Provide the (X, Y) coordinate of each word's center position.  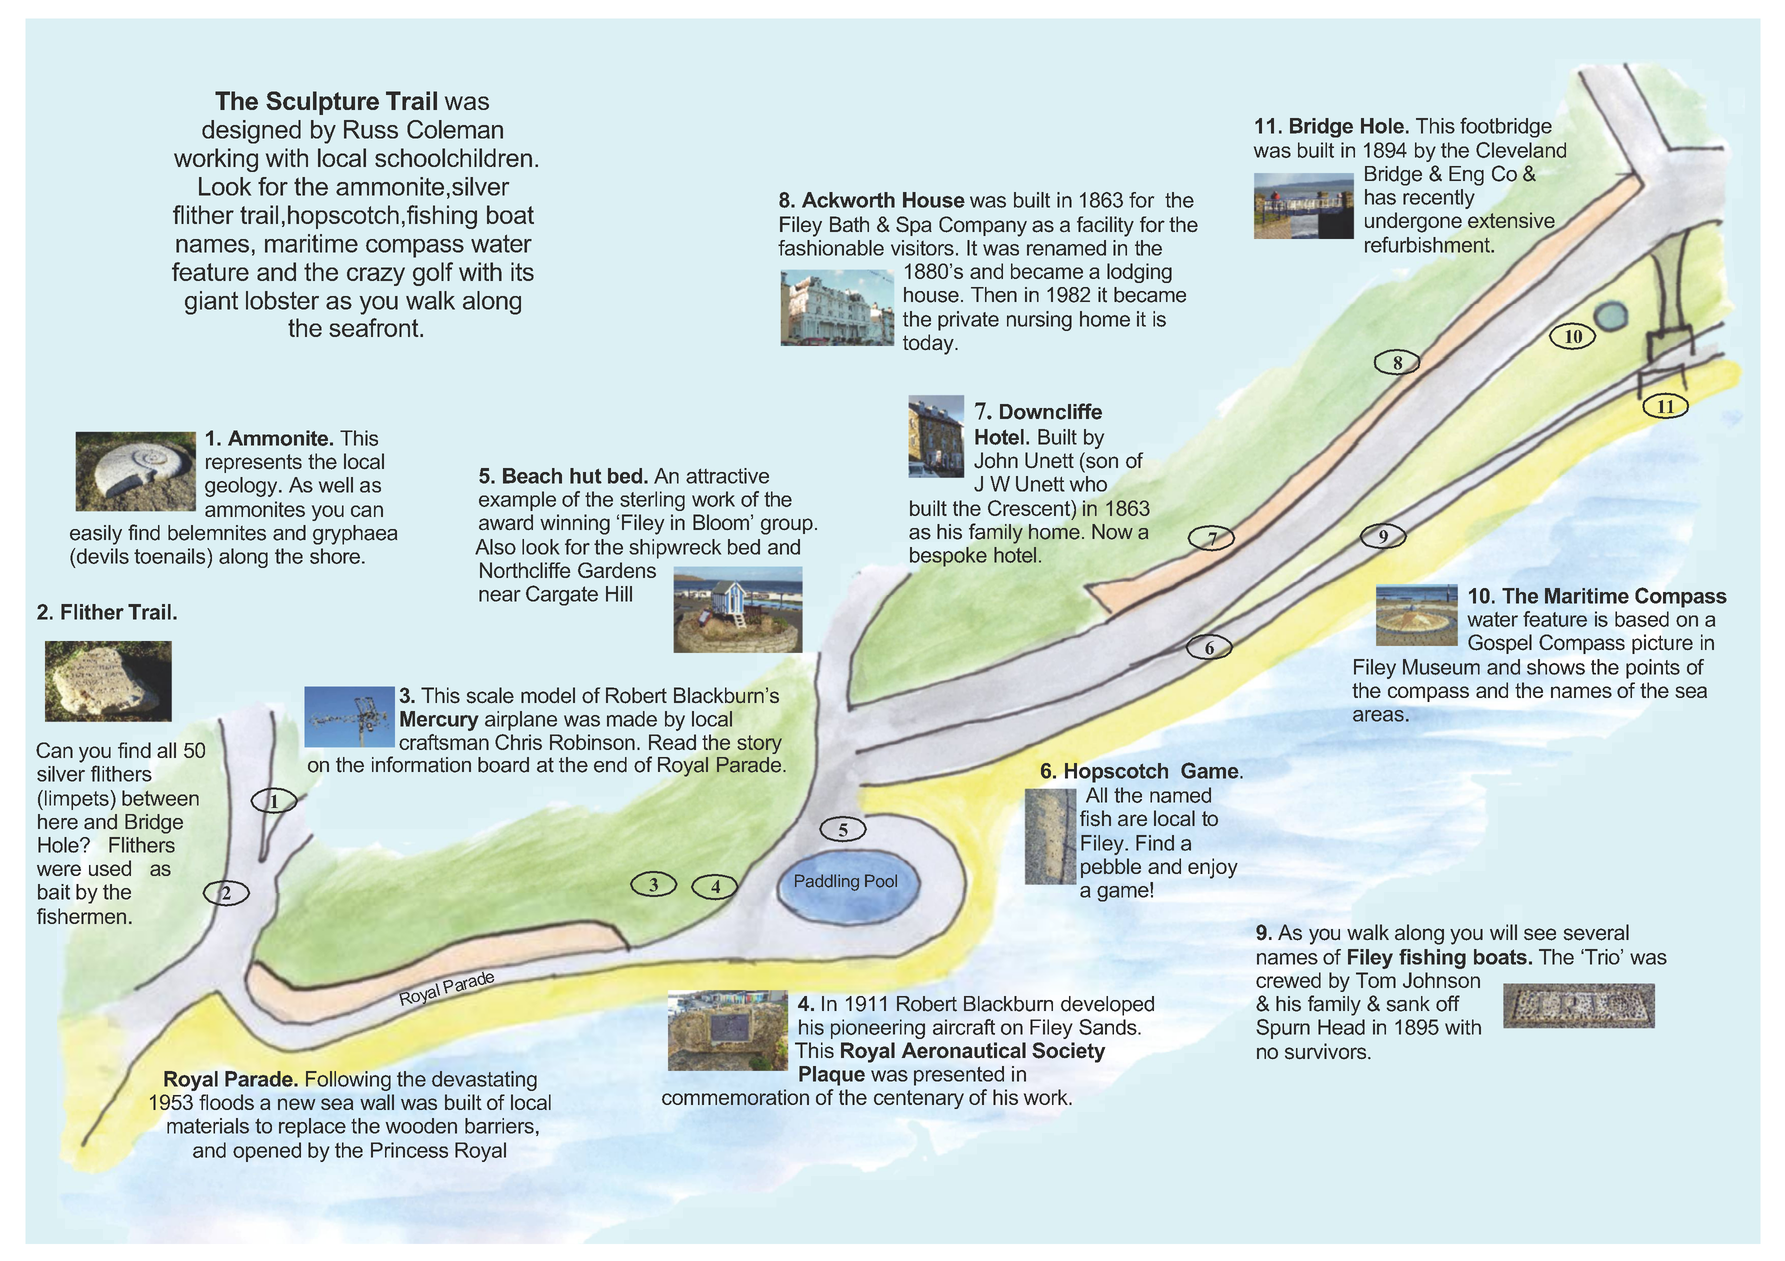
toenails (171, 556)
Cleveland (1521, 150)
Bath (849, 224)
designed (251, 132)
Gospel (1500, 644)
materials (208, 1126)
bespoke (948, 557)
